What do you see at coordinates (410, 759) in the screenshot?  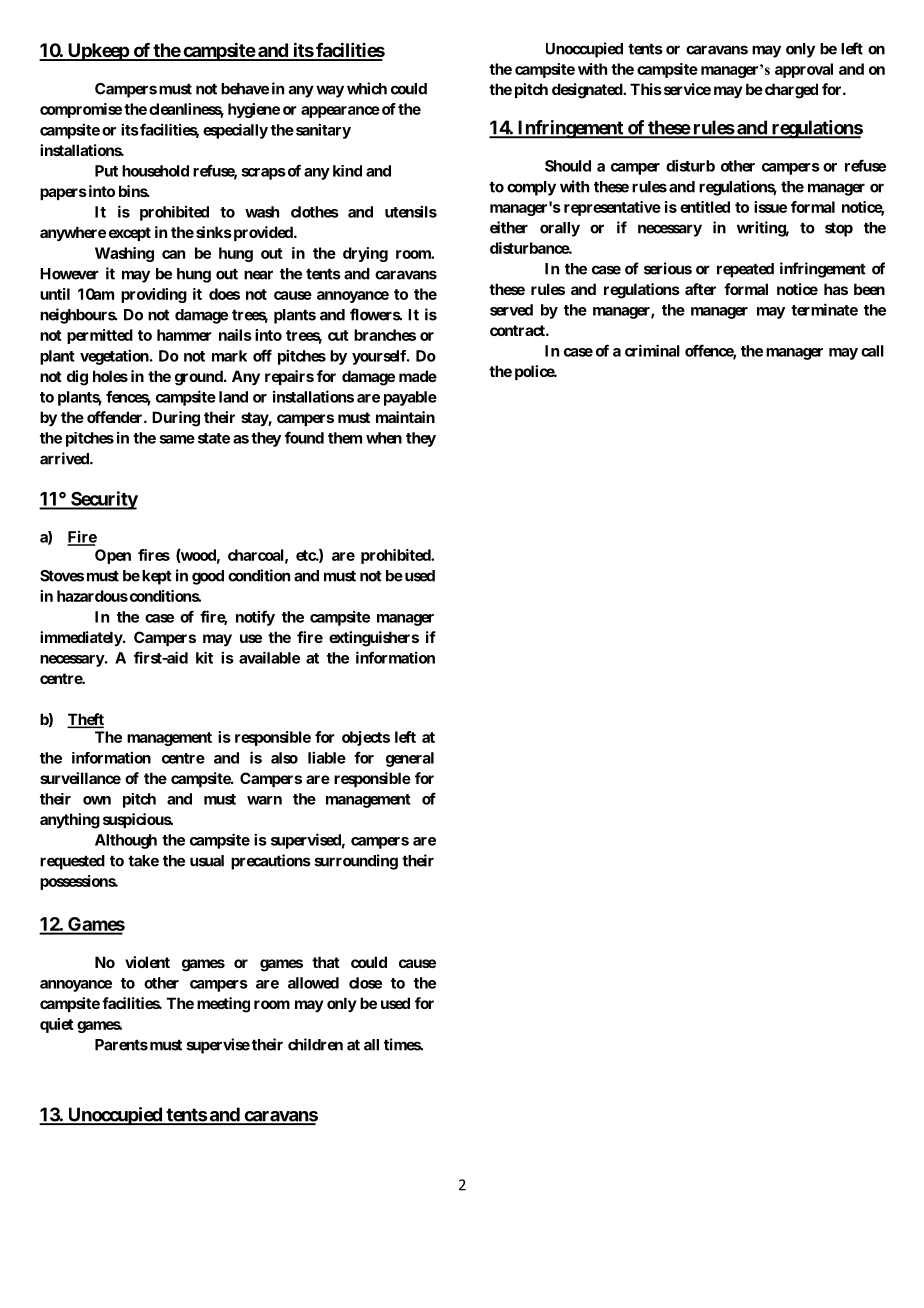 I see `general` at bounding box center [410, 759].
